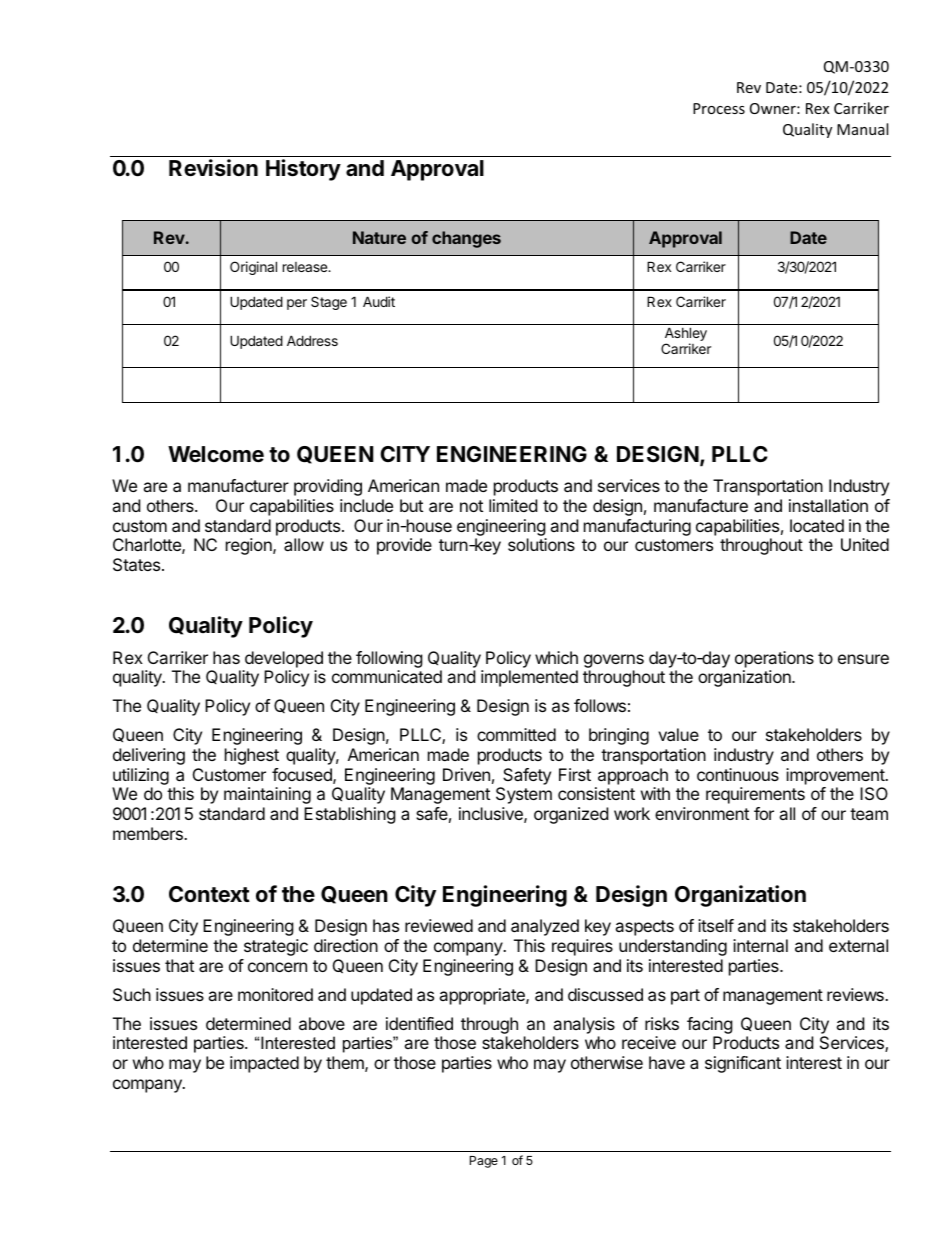 This image has width=952, height=1233. What do you see at coordinates (213, 168) in the image?
I see `Revision` at bounding box center [213, 168].
